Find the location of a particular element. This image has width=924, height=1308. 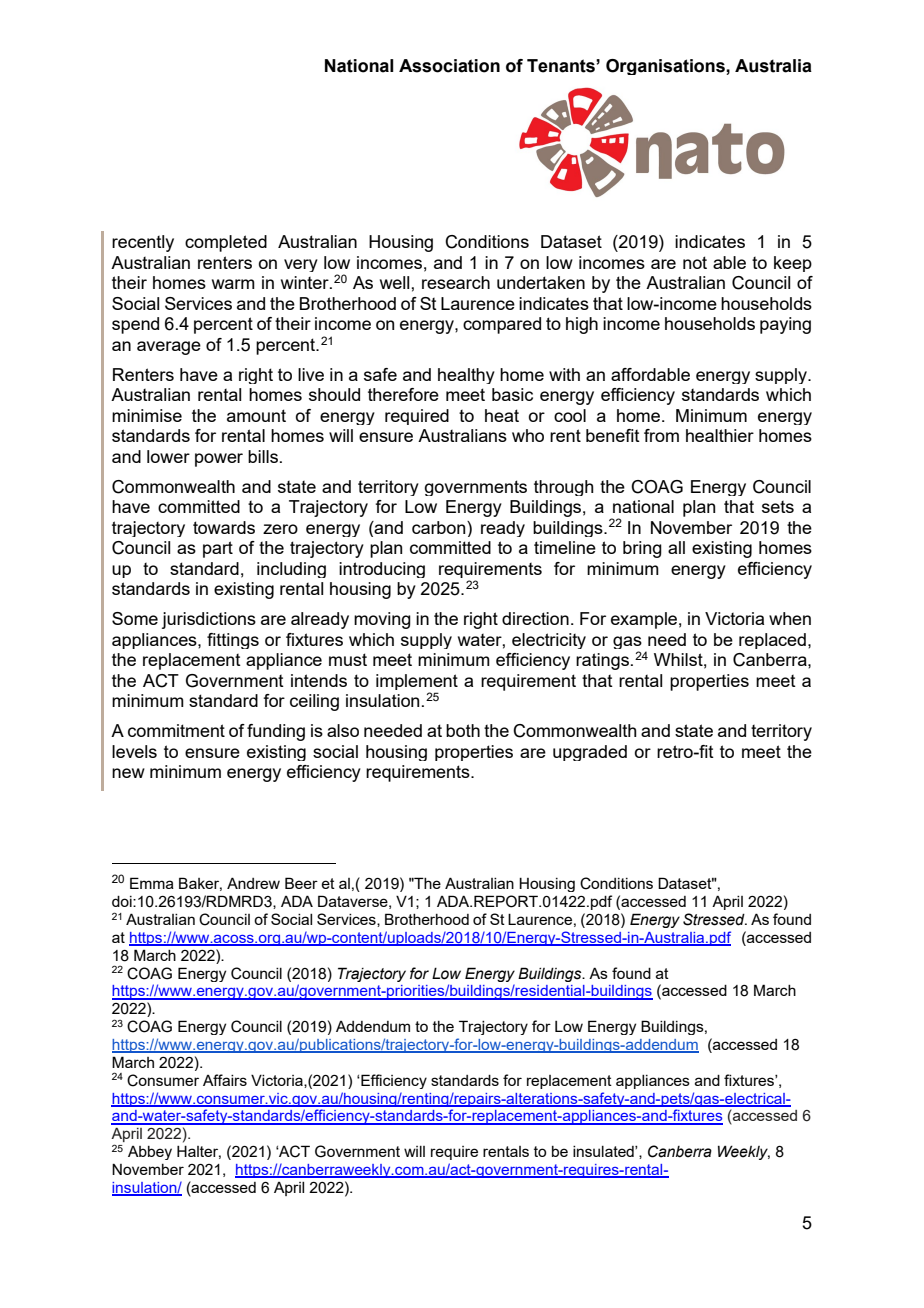

Affairs is located at coordinates (225, 1080).
